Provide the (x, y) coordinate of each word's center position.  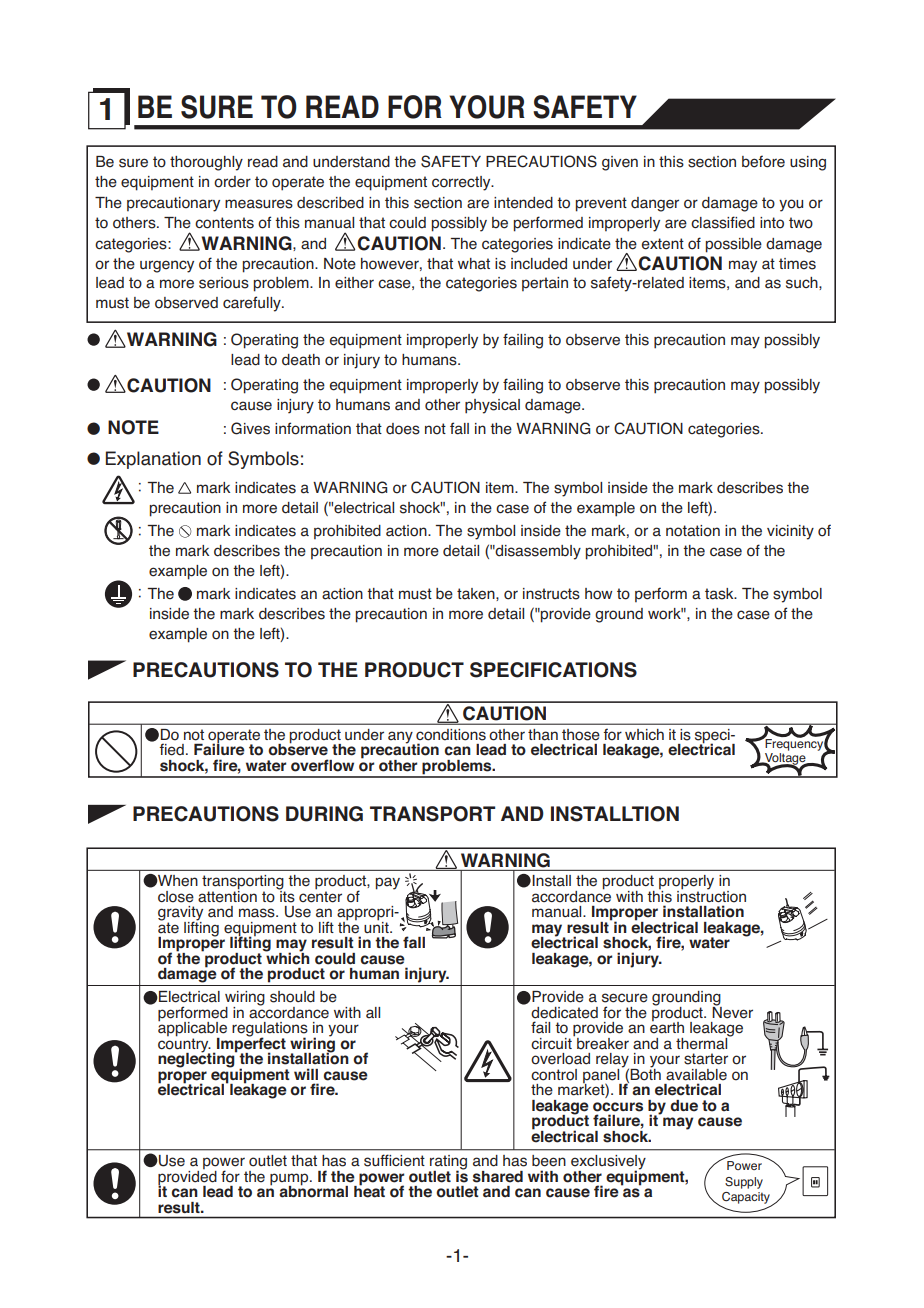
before (763, 161)
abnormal (313, 1191)
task (720, 594)
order (232, 182)
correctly (462, 183)
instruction (711, 895)
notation (693, 531)
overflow (322, 765)
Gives (250, 428)
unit (377, 926)
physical (492, 406)
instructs (551, 594)
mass (258, 913)
